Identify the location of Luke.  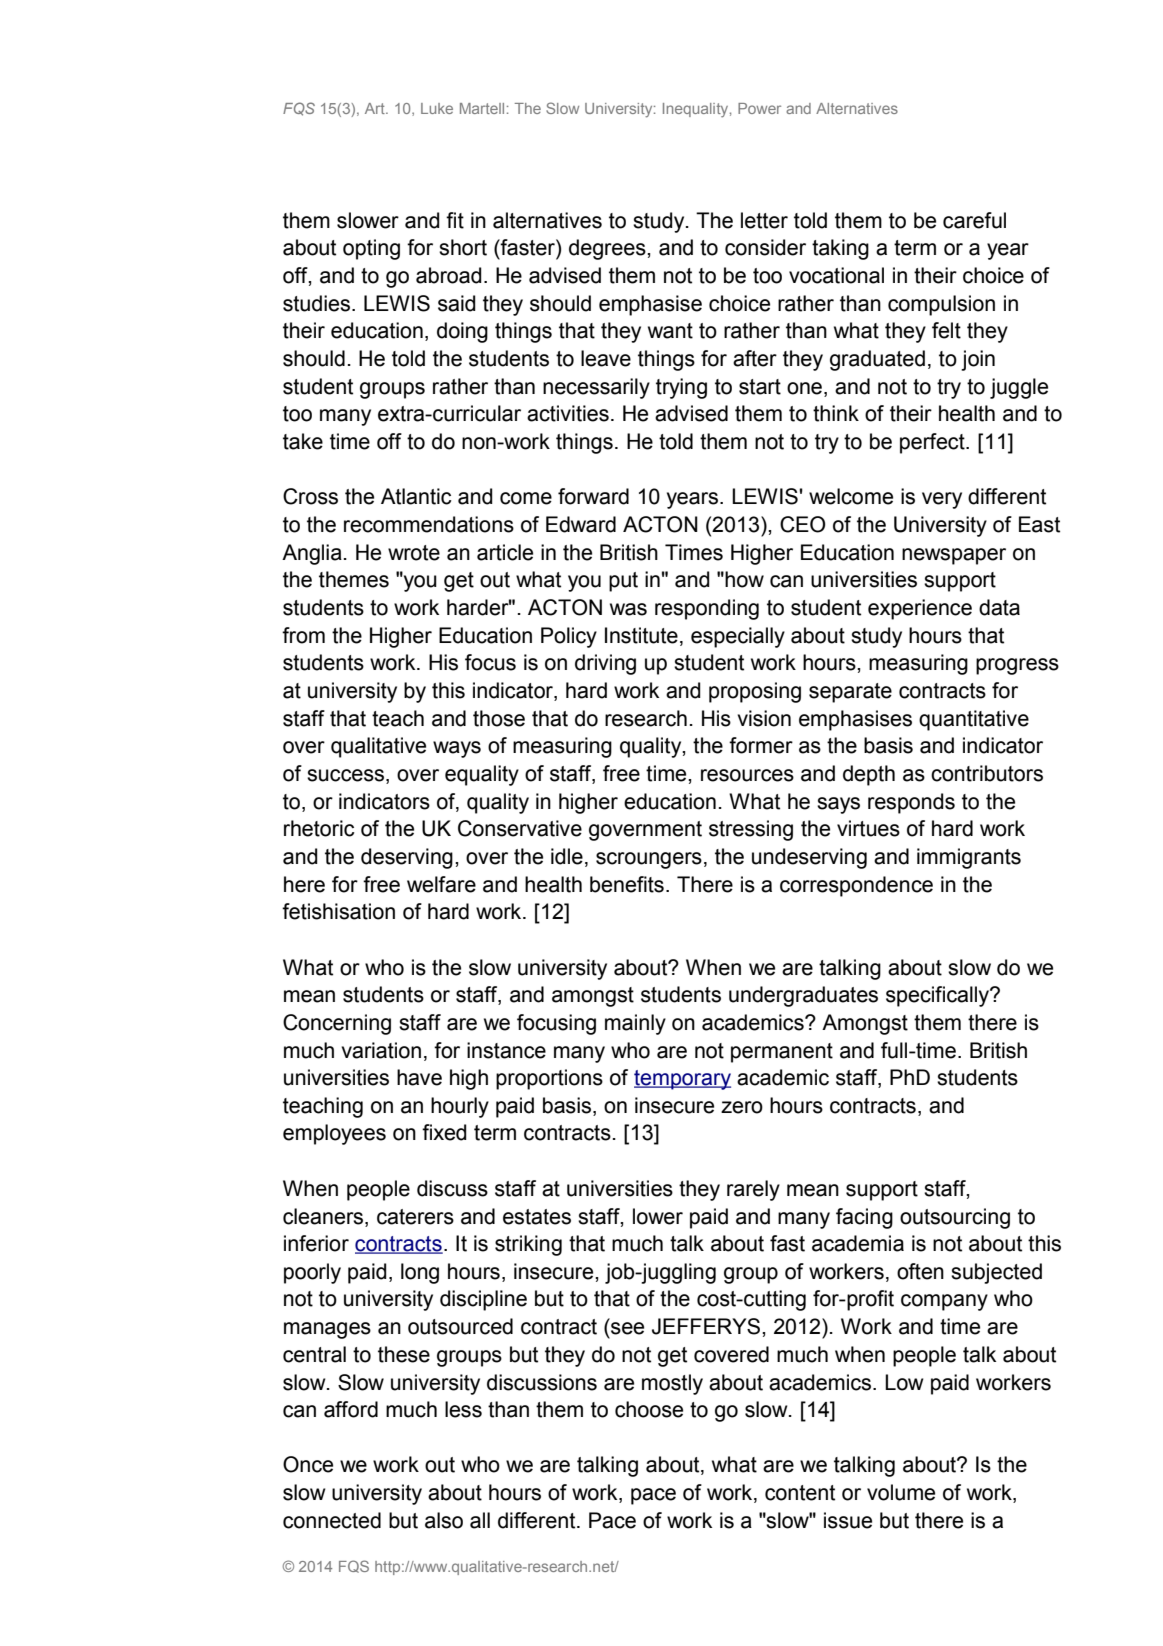
(437, 108).
